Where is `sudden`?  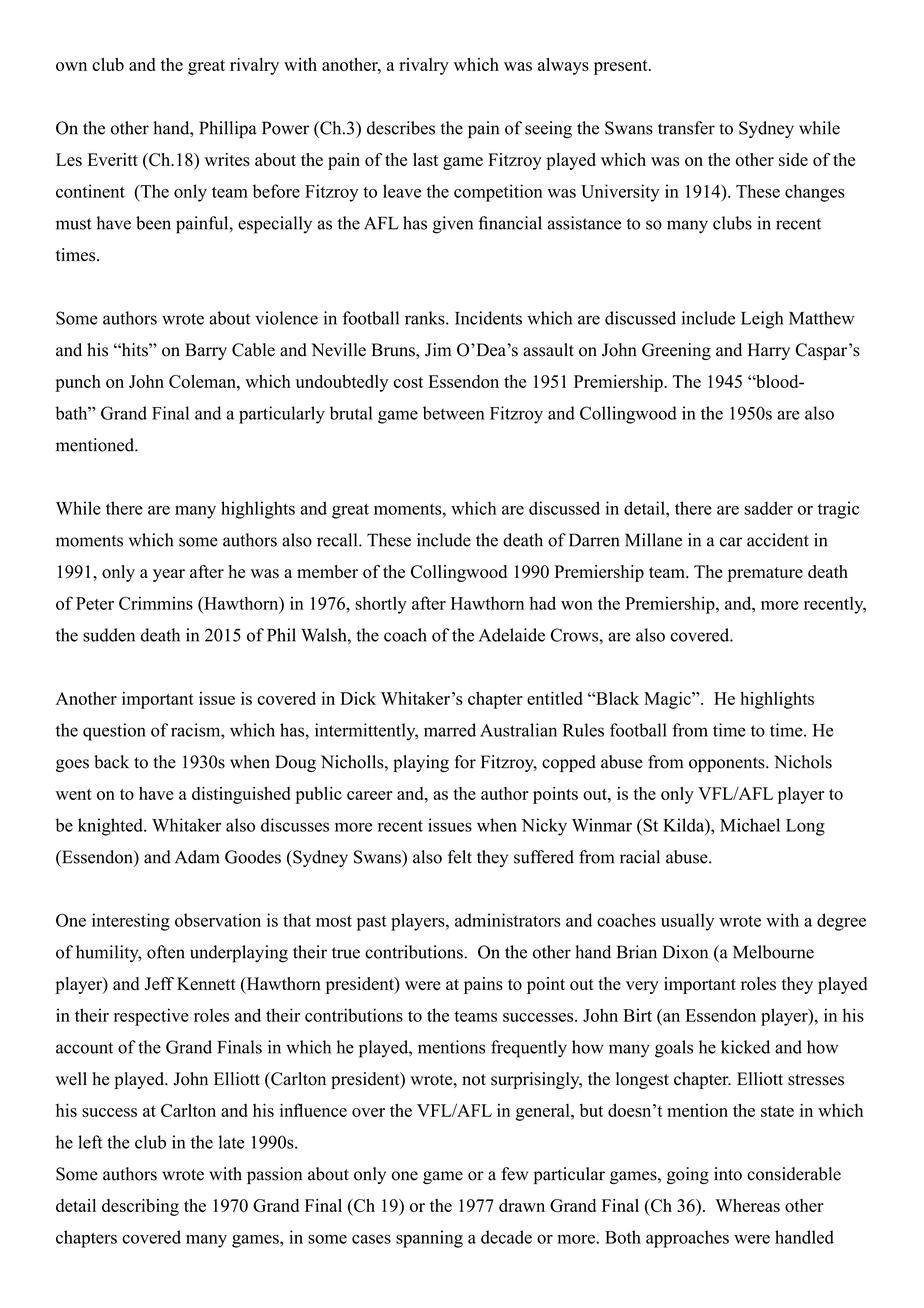 sudden is located at coordinates (109, 635).
